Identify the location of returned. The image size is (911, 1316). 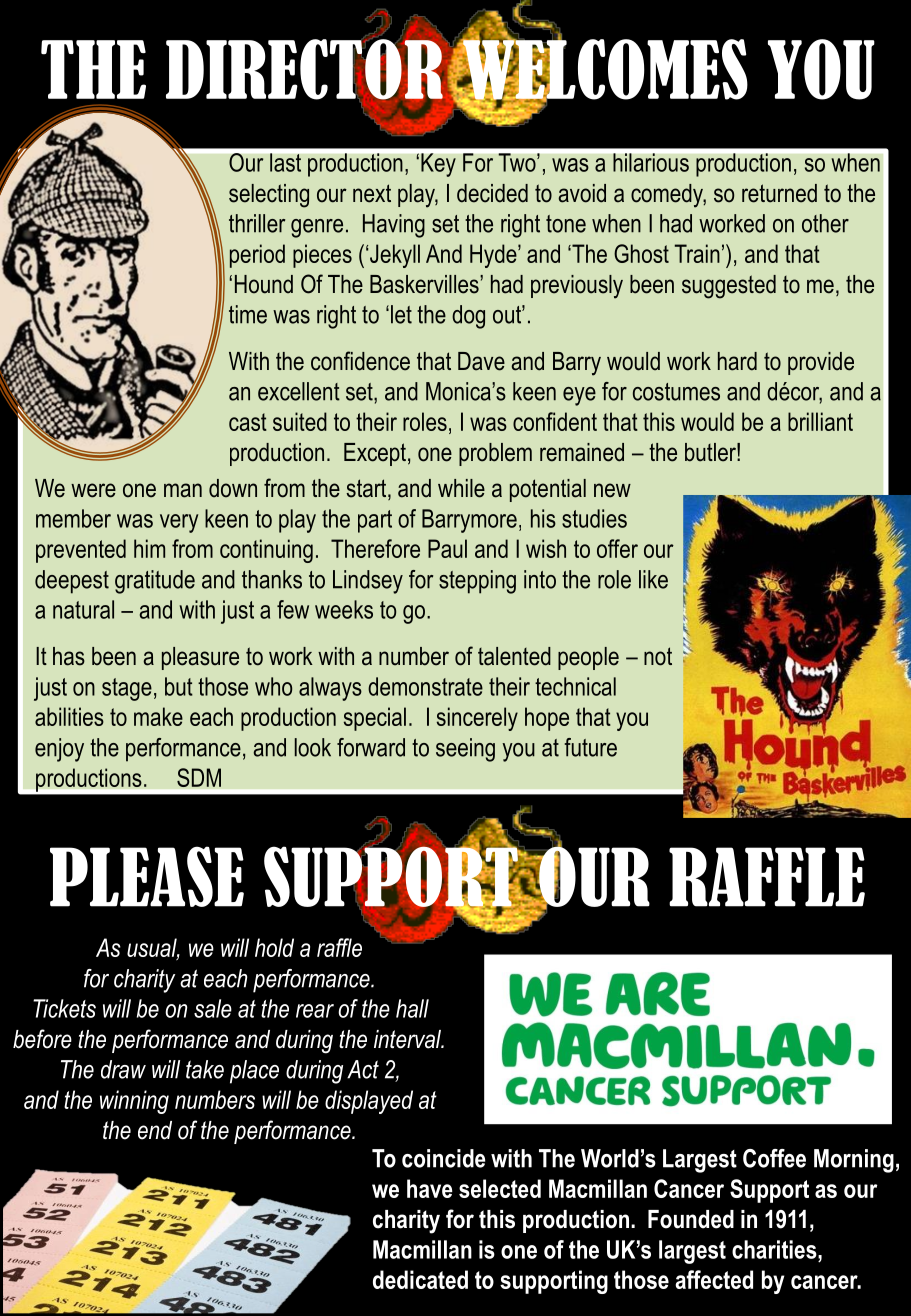
(779, 193).
